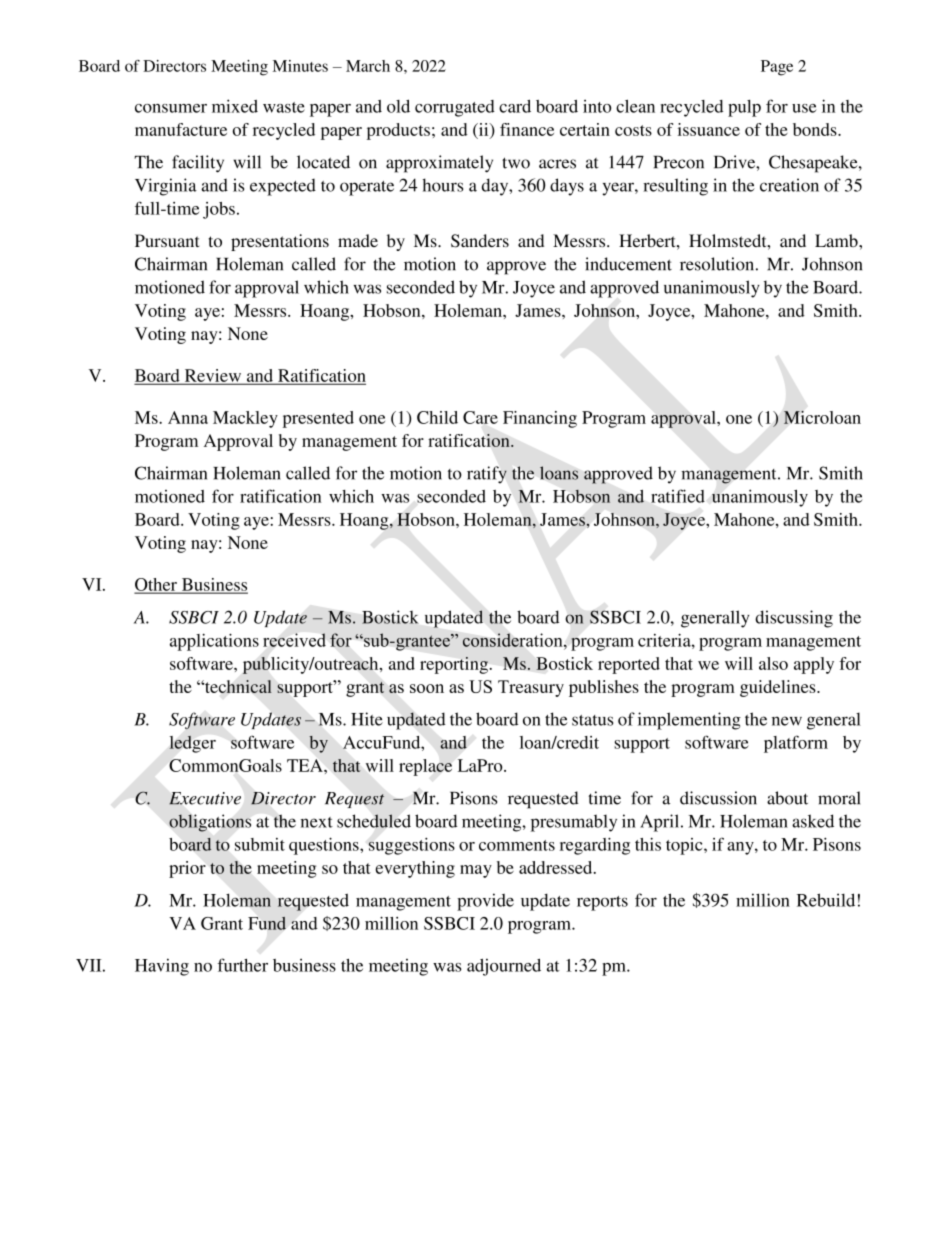 This screenshot has width=952, height=1233. Describe the element at coordinates (235, 106) in the screenshot. I see `mixed` at that location.
